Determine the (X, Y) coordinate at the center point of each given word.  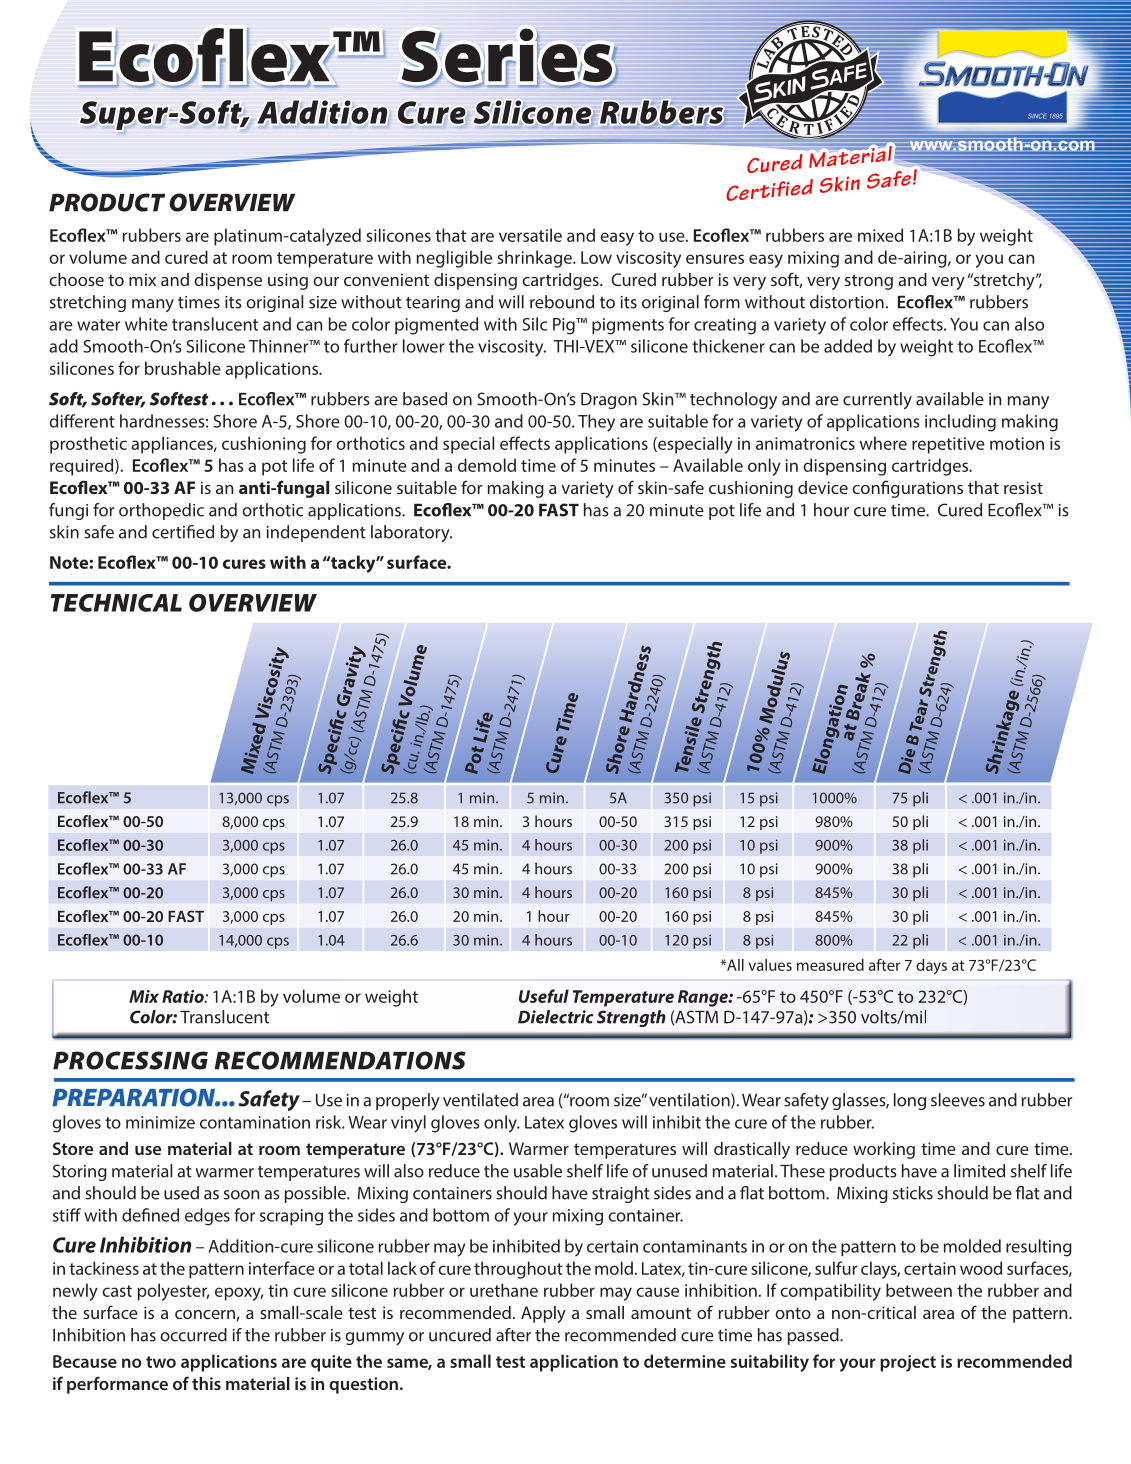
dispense (228, 281)
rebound (562, 302)
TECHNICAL (116, 603)
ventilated (480, 1100)
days (931, 967)
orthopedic (161, 511)
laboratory (411, 533)
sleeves (958, 1100)
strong (869, 282)
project (908, 1363)
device (823, 487)
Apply (543, 1314)
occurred (193, 1335)
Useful (544, 996)
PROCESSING (130, 1060)
